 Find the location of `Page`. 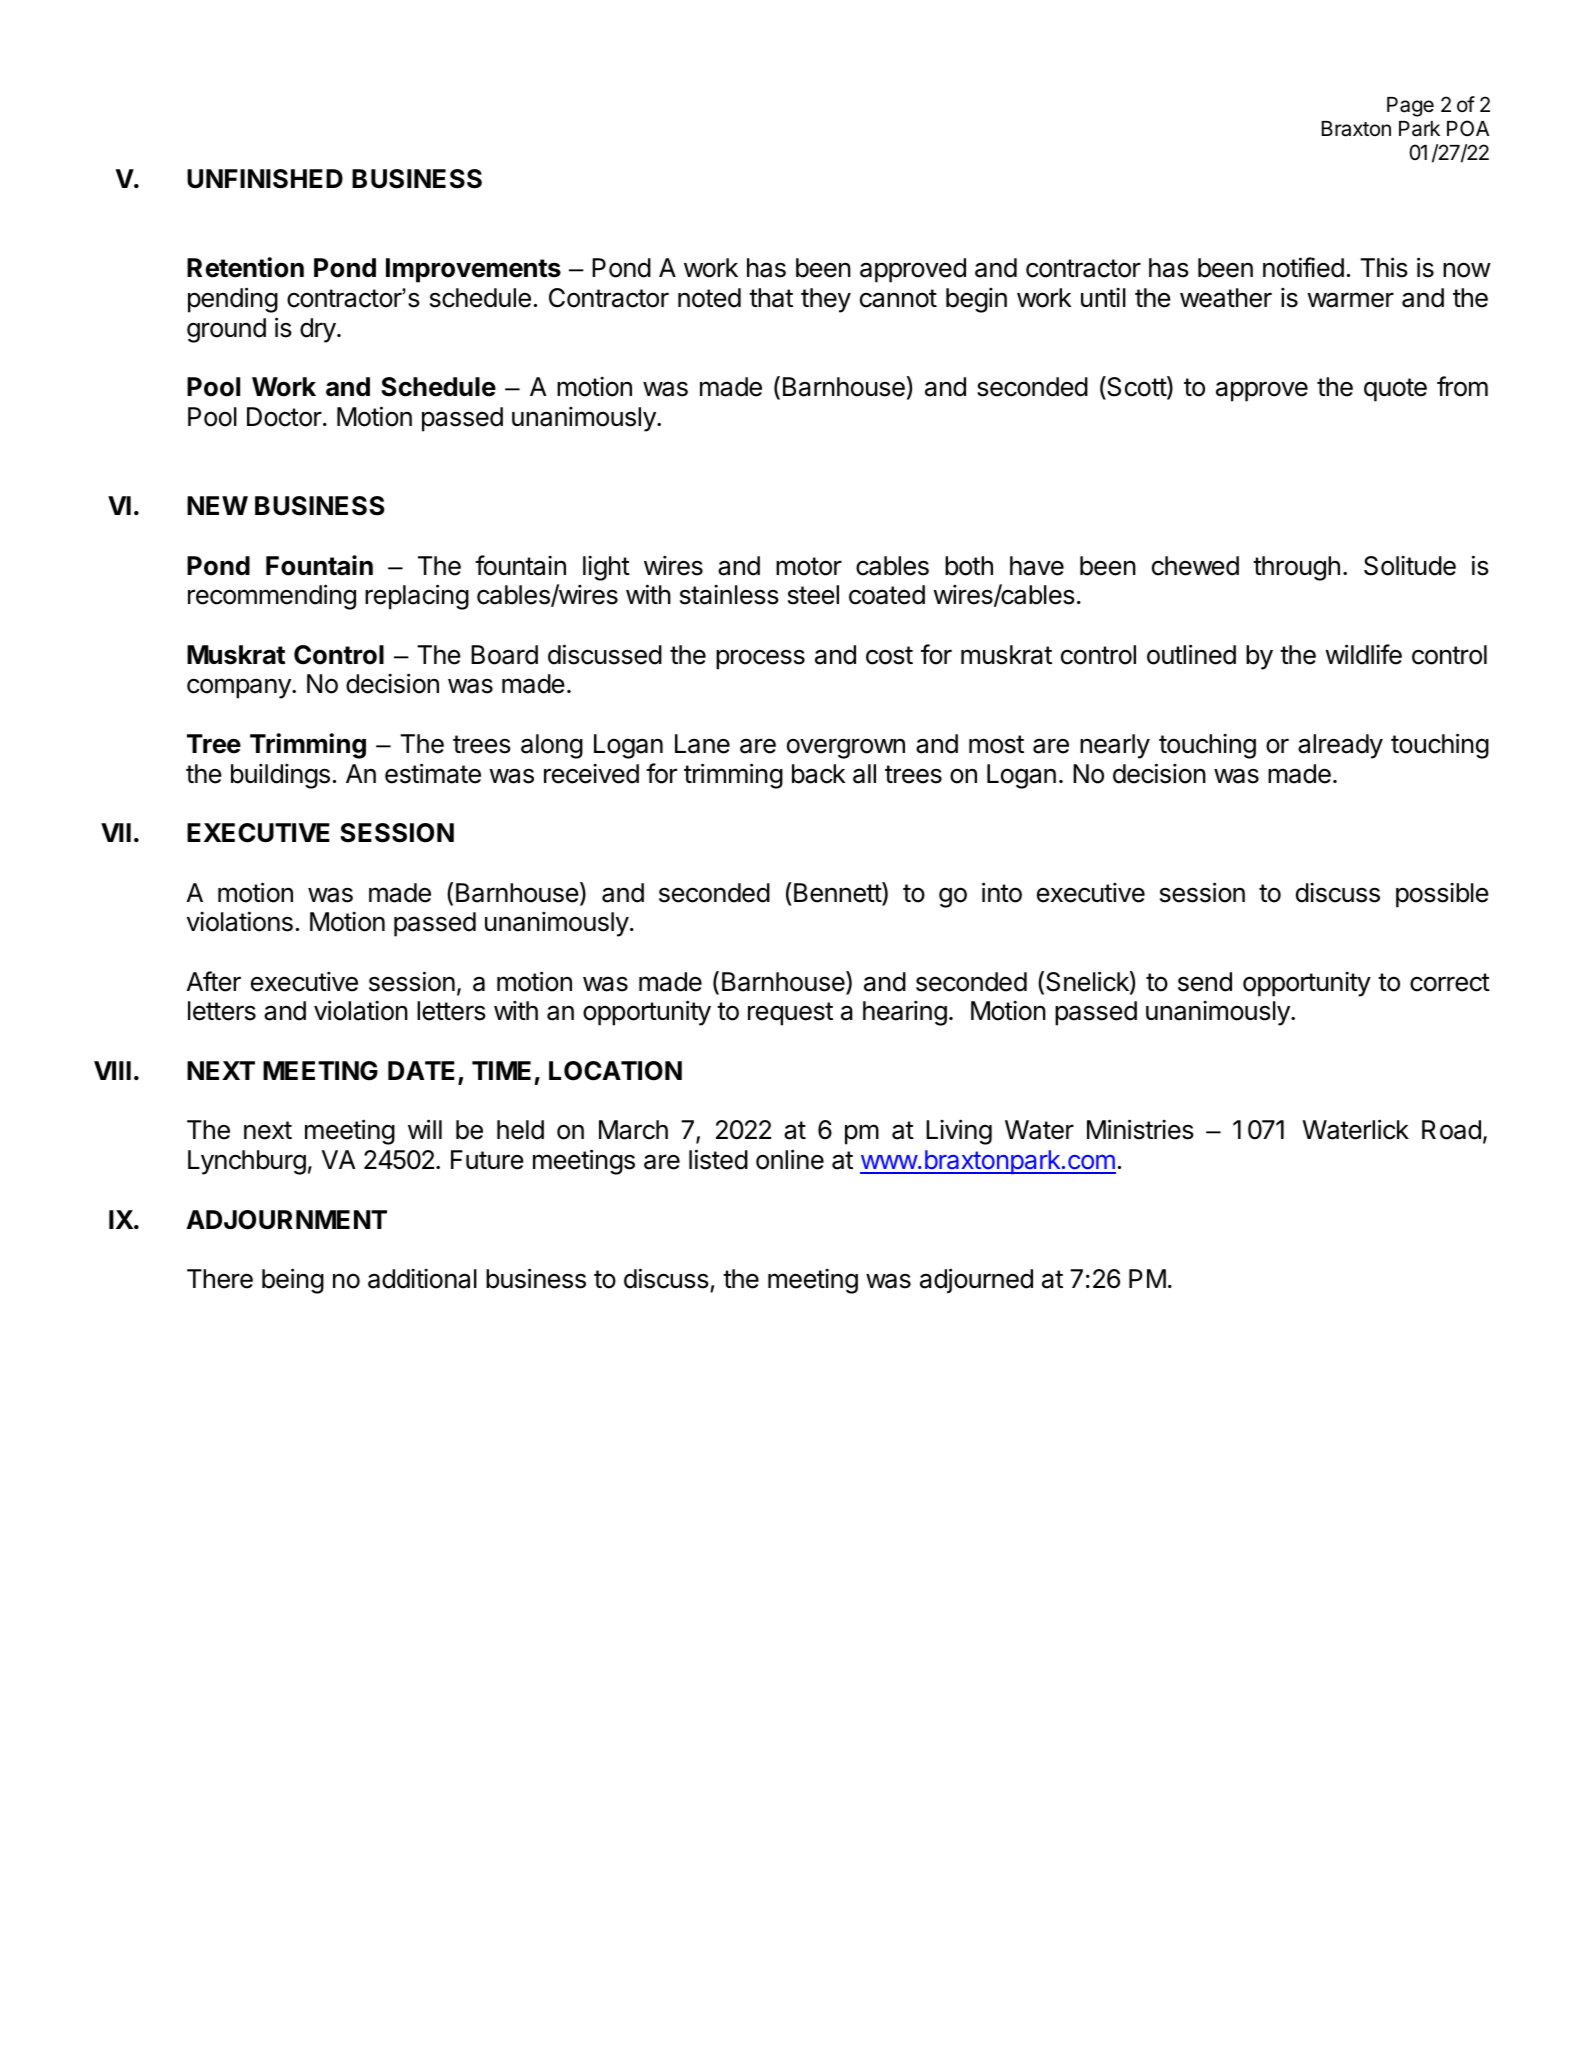

Page is located at coordinates (1410, 107).
